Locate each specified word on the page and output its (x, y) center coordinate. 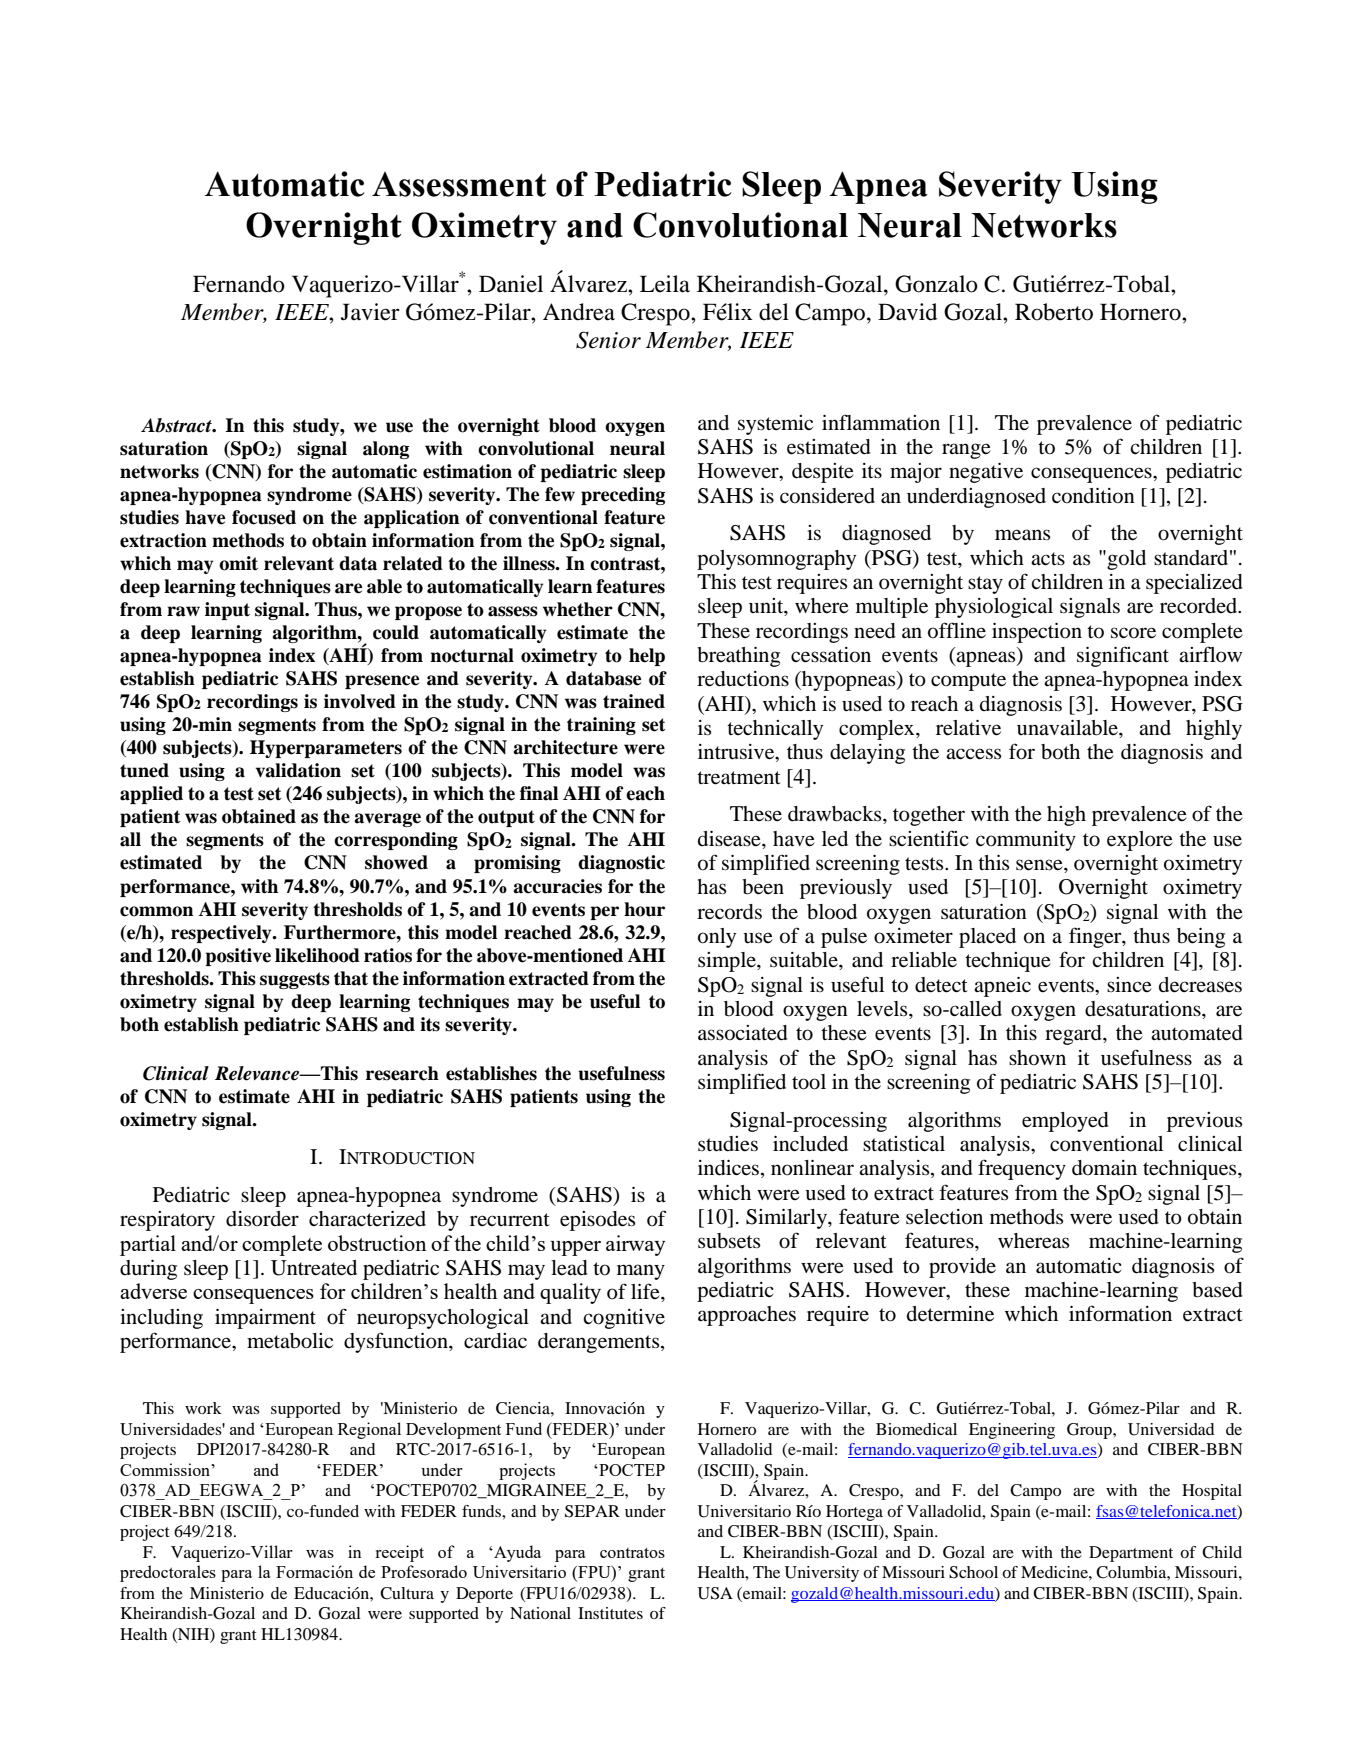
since (1129, 985)
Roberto (1054, 312)
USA (715, 1593)
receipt (399, 1553)
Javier (370, 312)
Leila (665, 284)
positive (238, 957)
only (717, 938)
